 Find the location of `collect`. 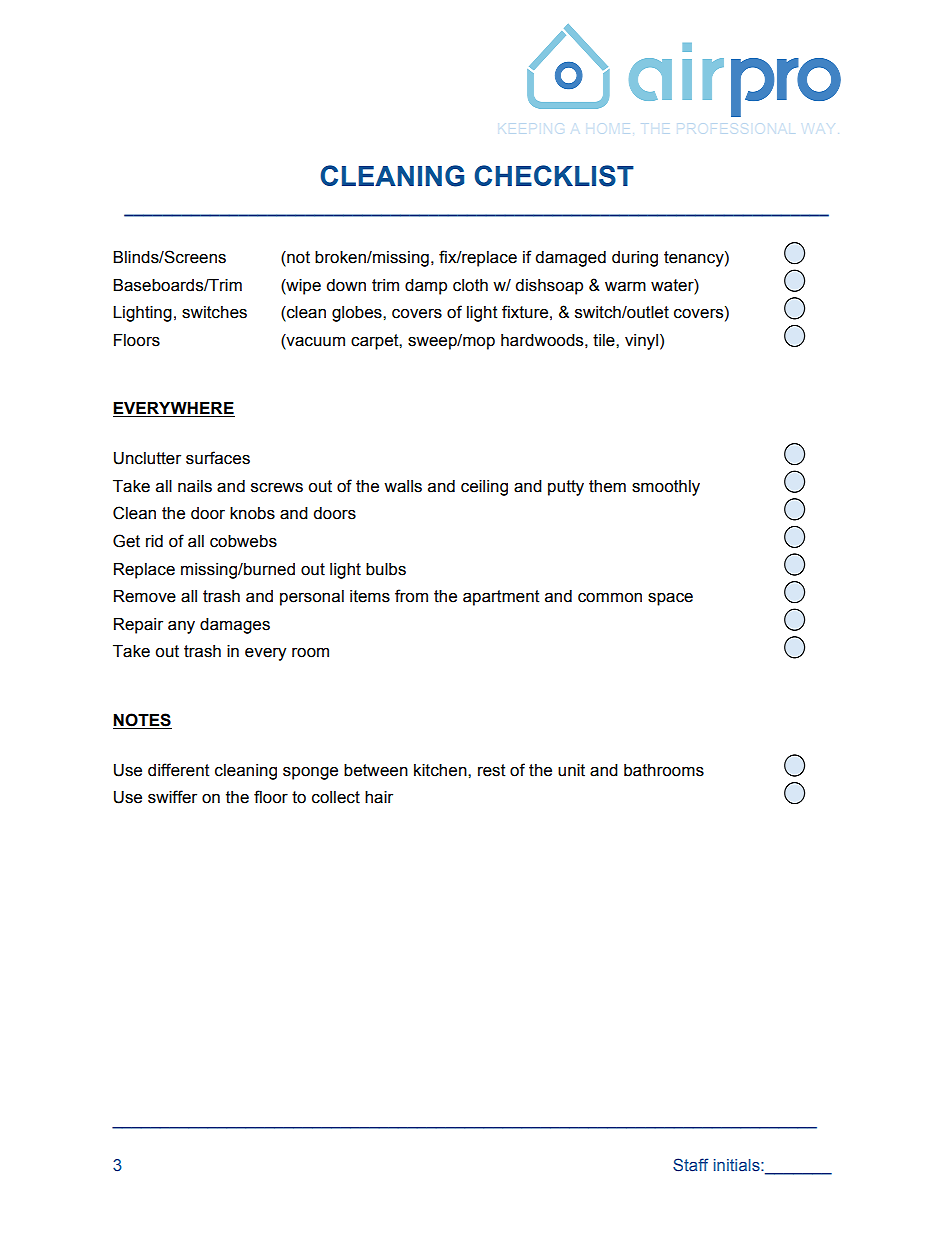

collect is located at coordinates (336, 797).
